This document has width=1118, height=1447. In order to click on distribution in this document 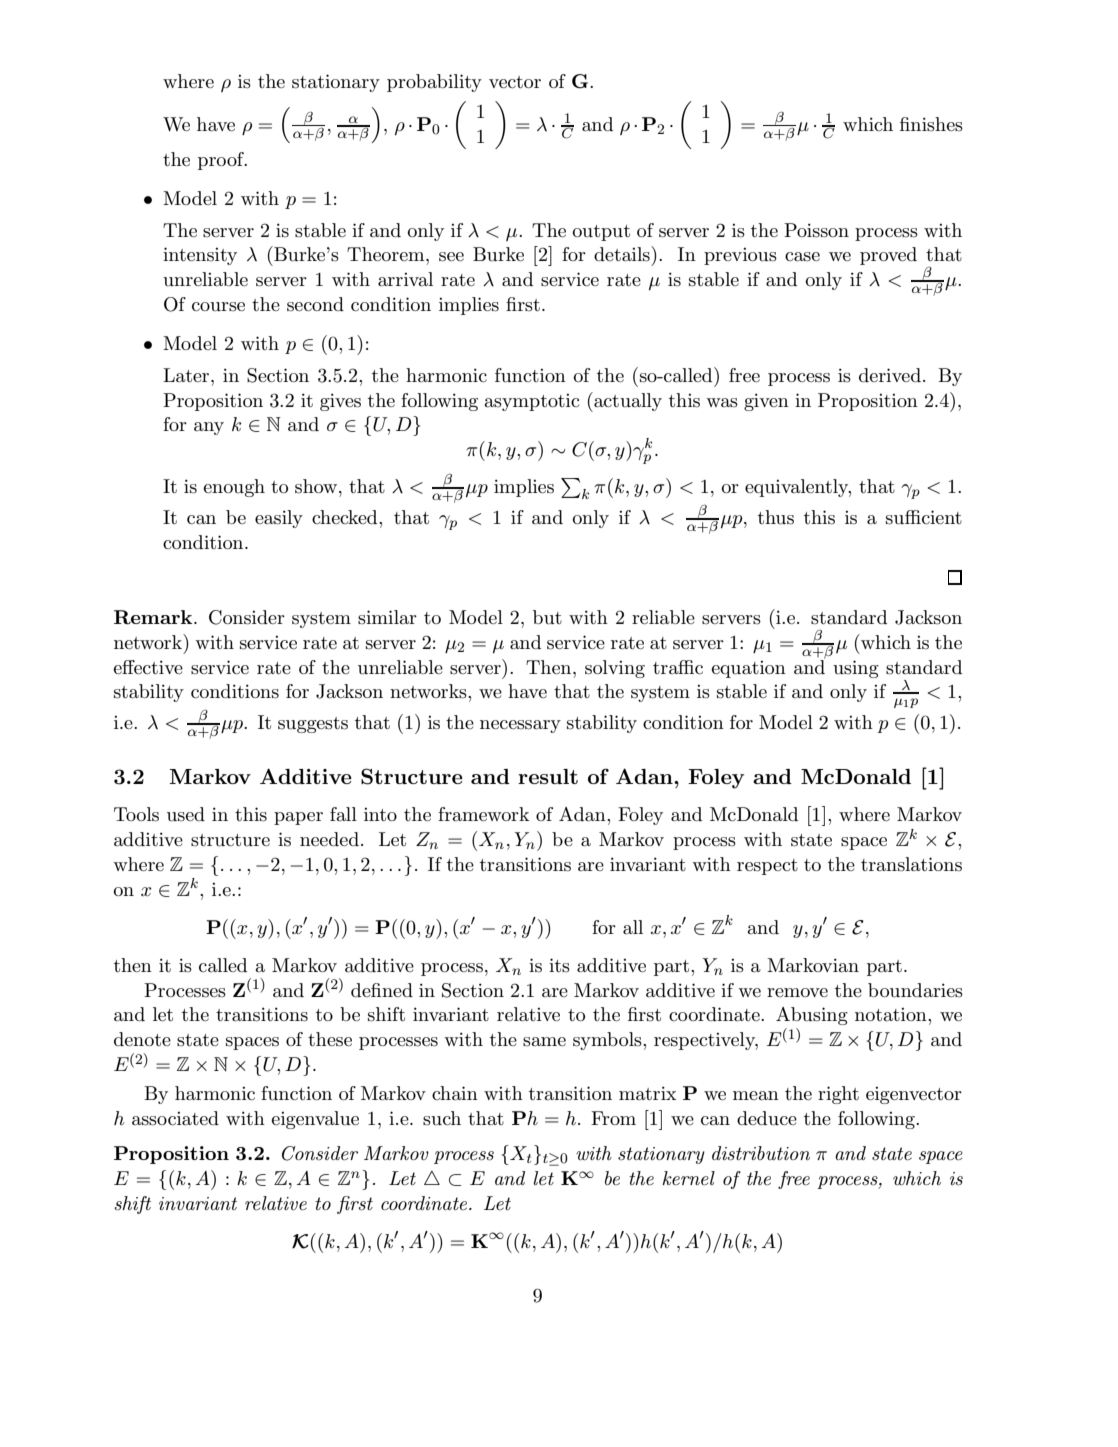, I will do `click(761, 1153)`.
